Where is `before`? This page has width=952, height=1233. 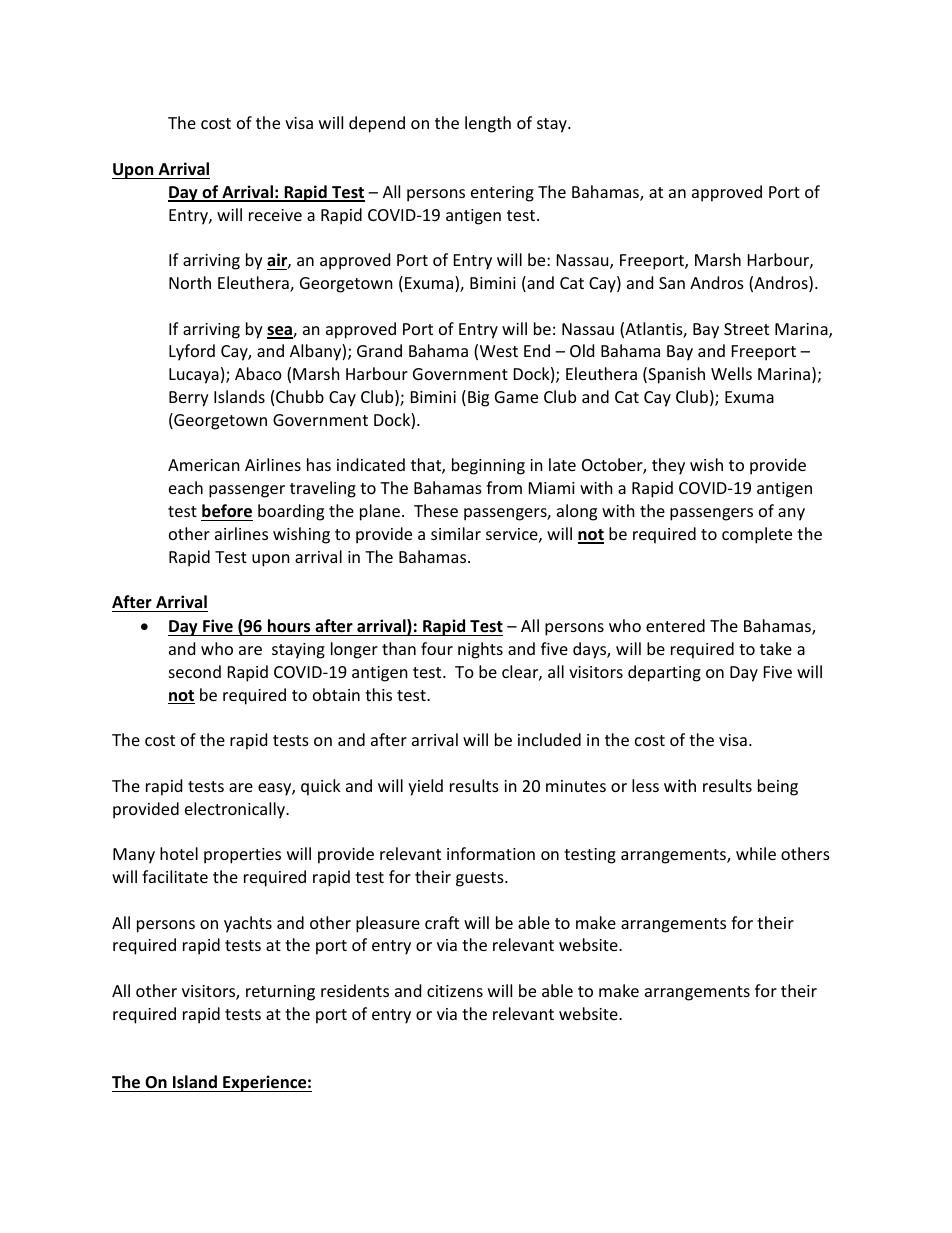 before is located at coordinates (227, 511).
